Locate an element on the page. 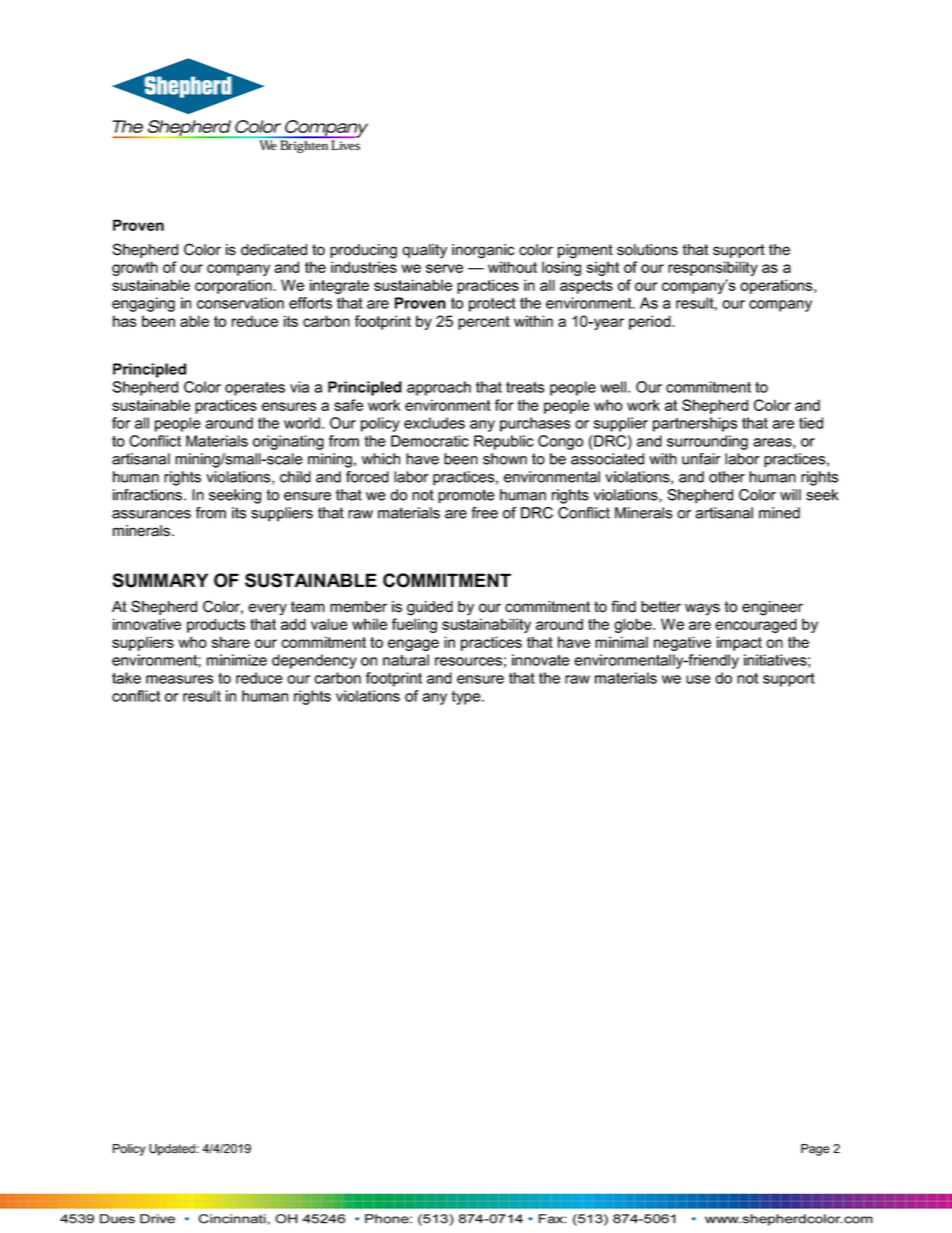  serve is located at coordinates (444, 268).
